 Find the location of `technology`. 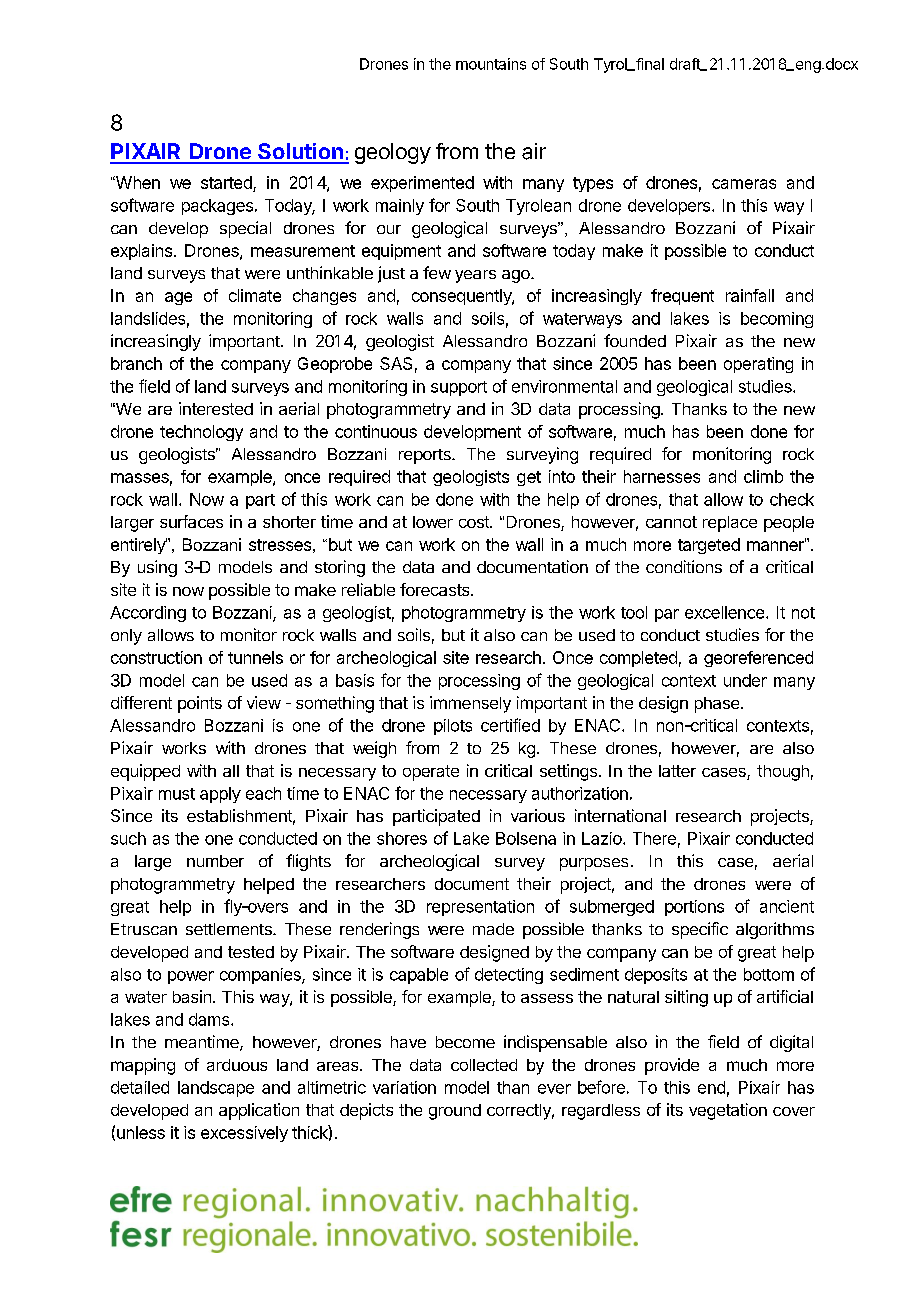

technology is located at coordinates (201, 433).
